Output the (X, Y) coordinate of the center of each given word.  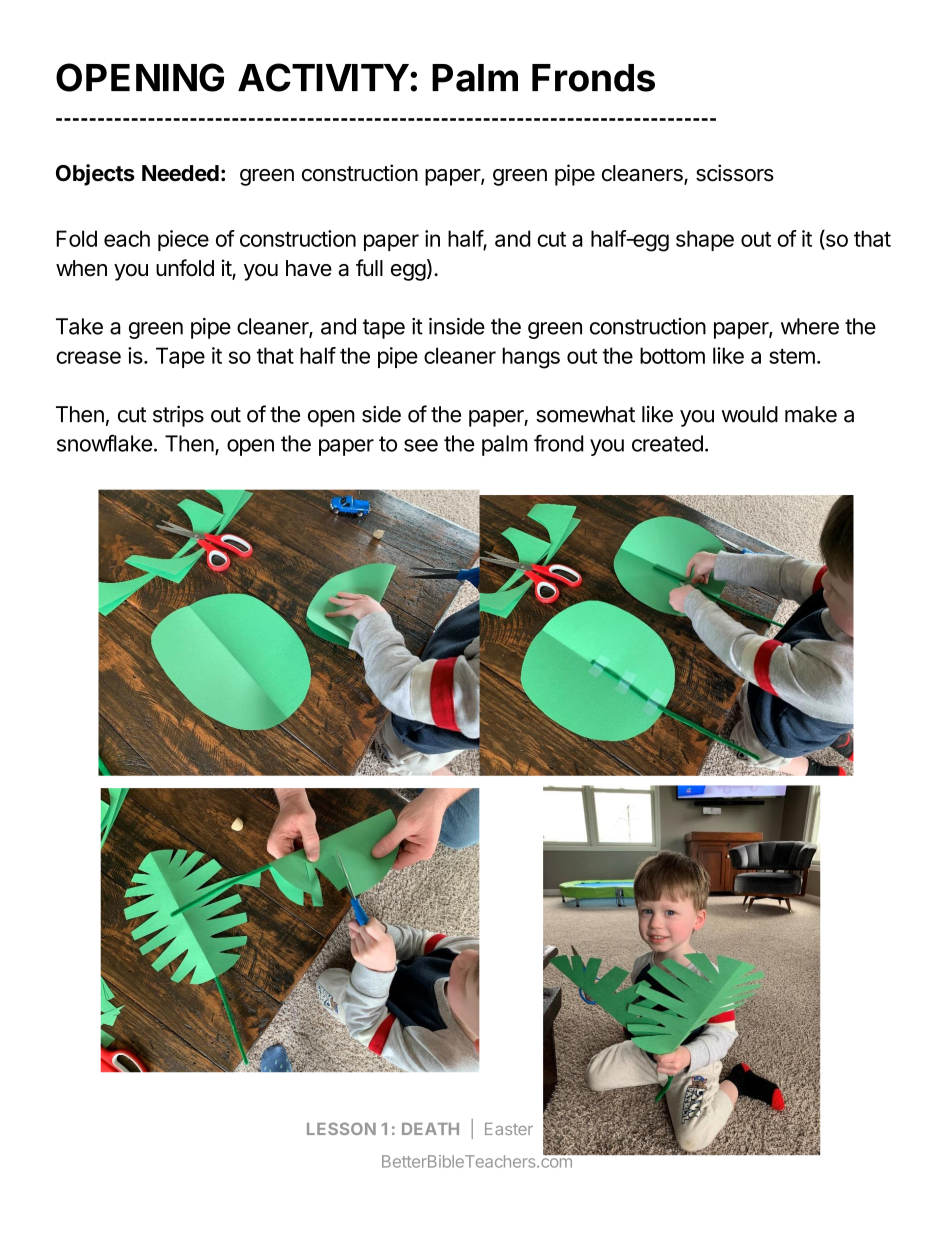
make (811, 414)
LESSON (341, 1128)
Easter (509, 1129)
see (421, 445)
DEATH (430, 1129)
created (667, 443)
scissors (735, 173)
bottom (672, 355)
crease (88, 357)
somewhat (585, 414)
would (749, 414)
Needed (180, 173)
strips (178, 416)
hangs (531, 358)
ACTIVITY (323, 77)
